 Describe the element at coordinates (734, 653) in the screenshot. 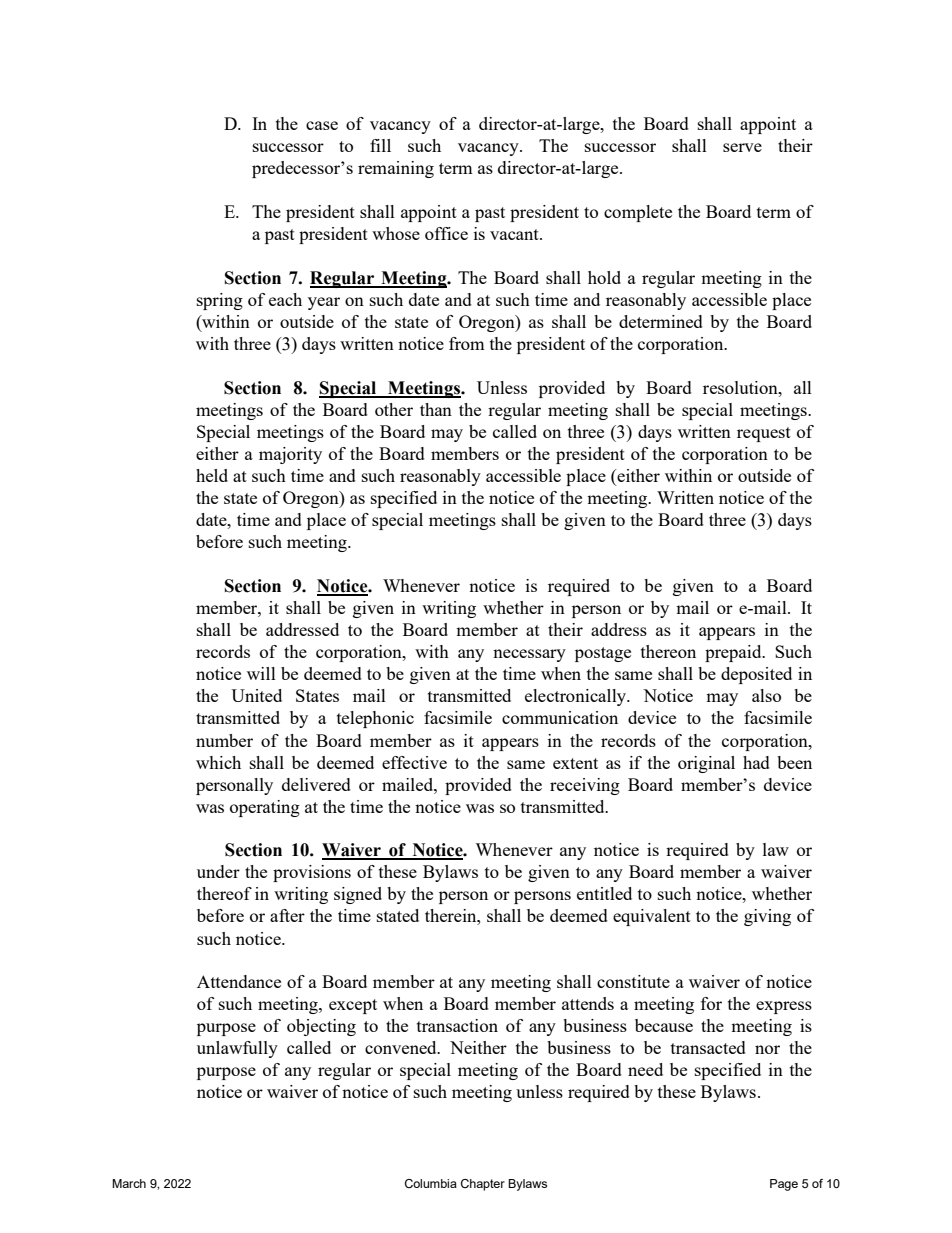

I see `prepaid` at that location.
